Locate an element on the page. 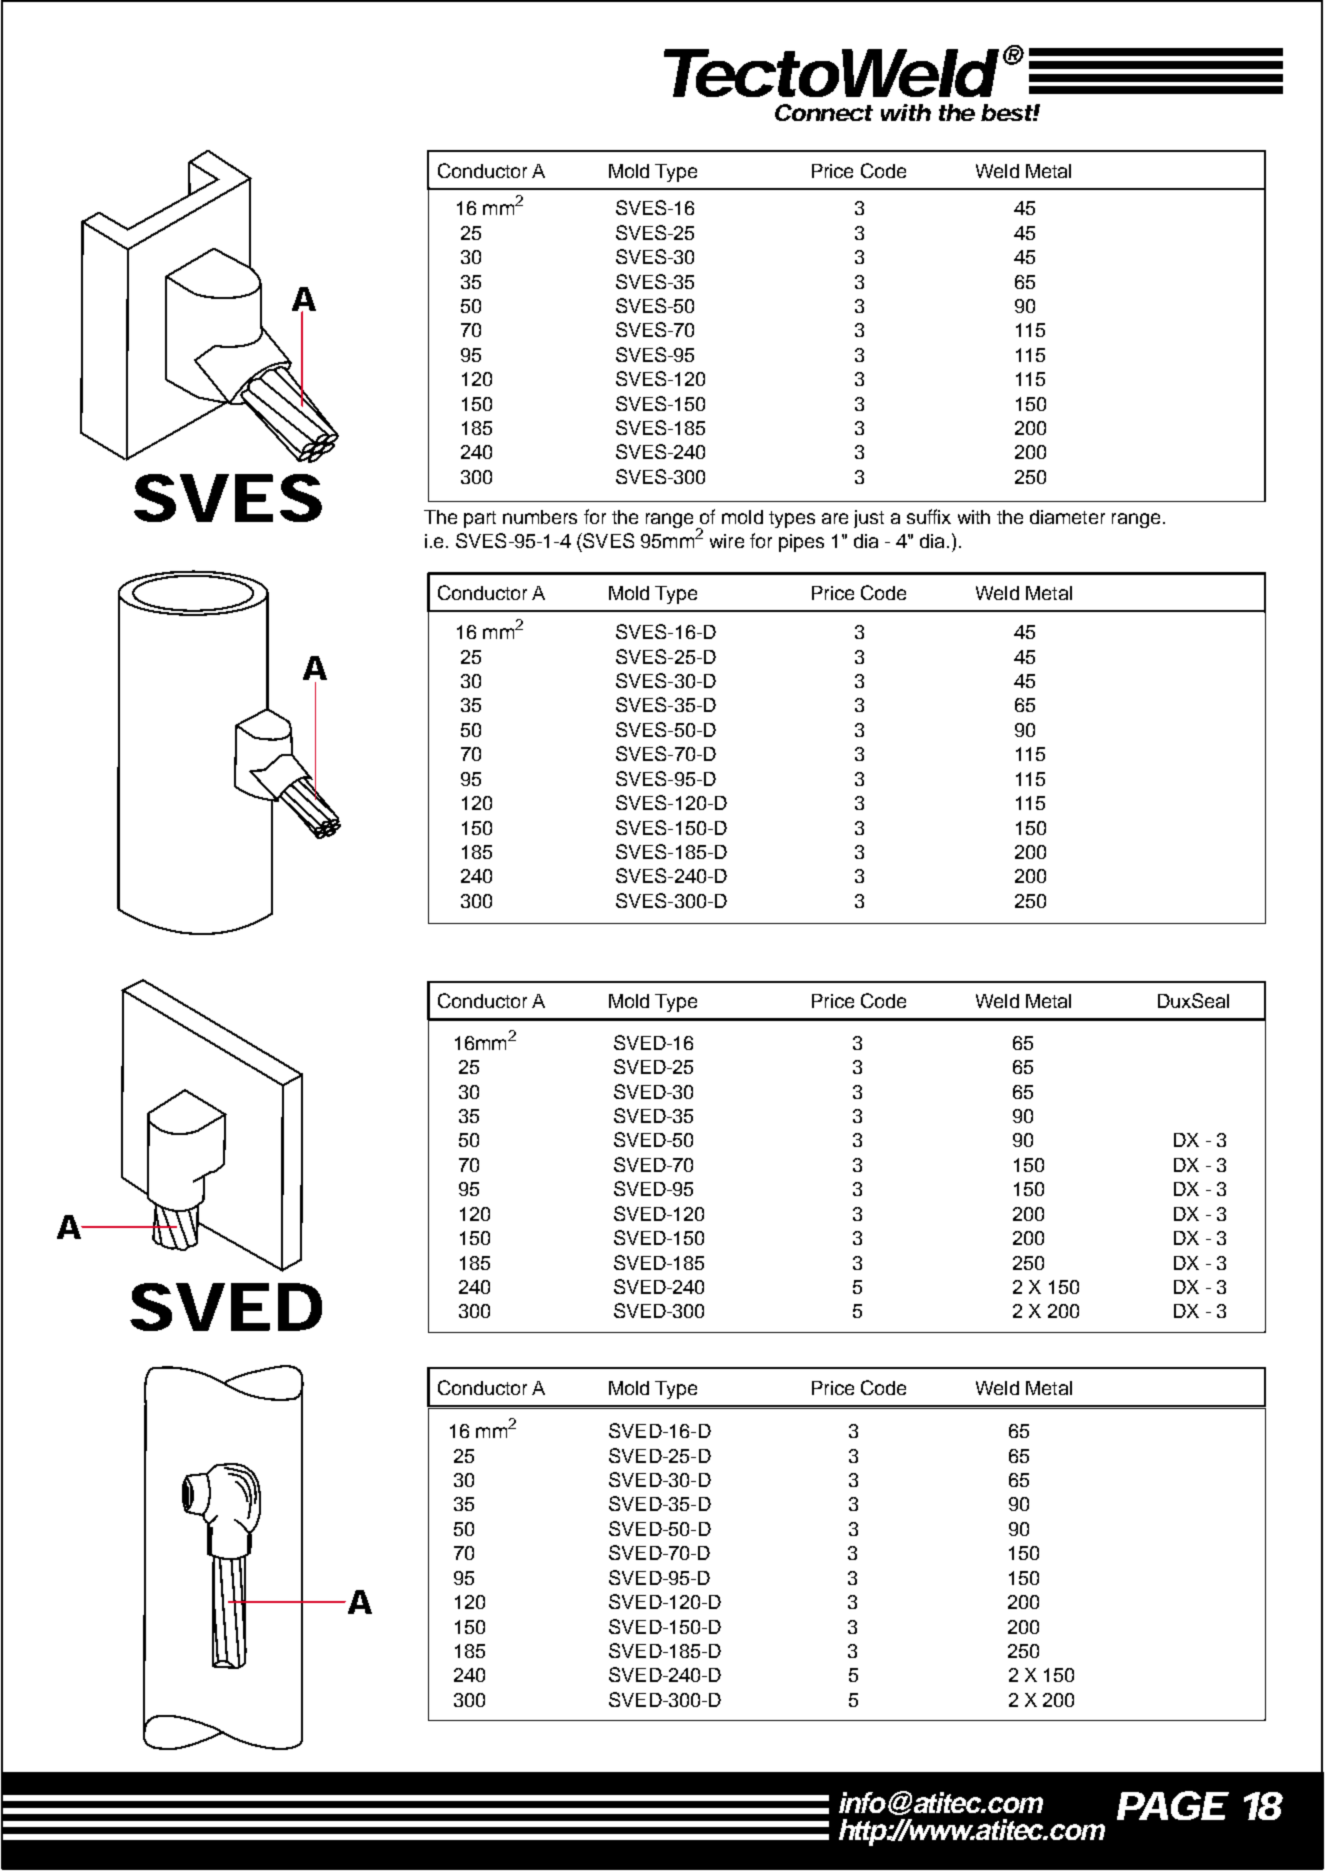  diameter is located at coordinates (1067, 517).
